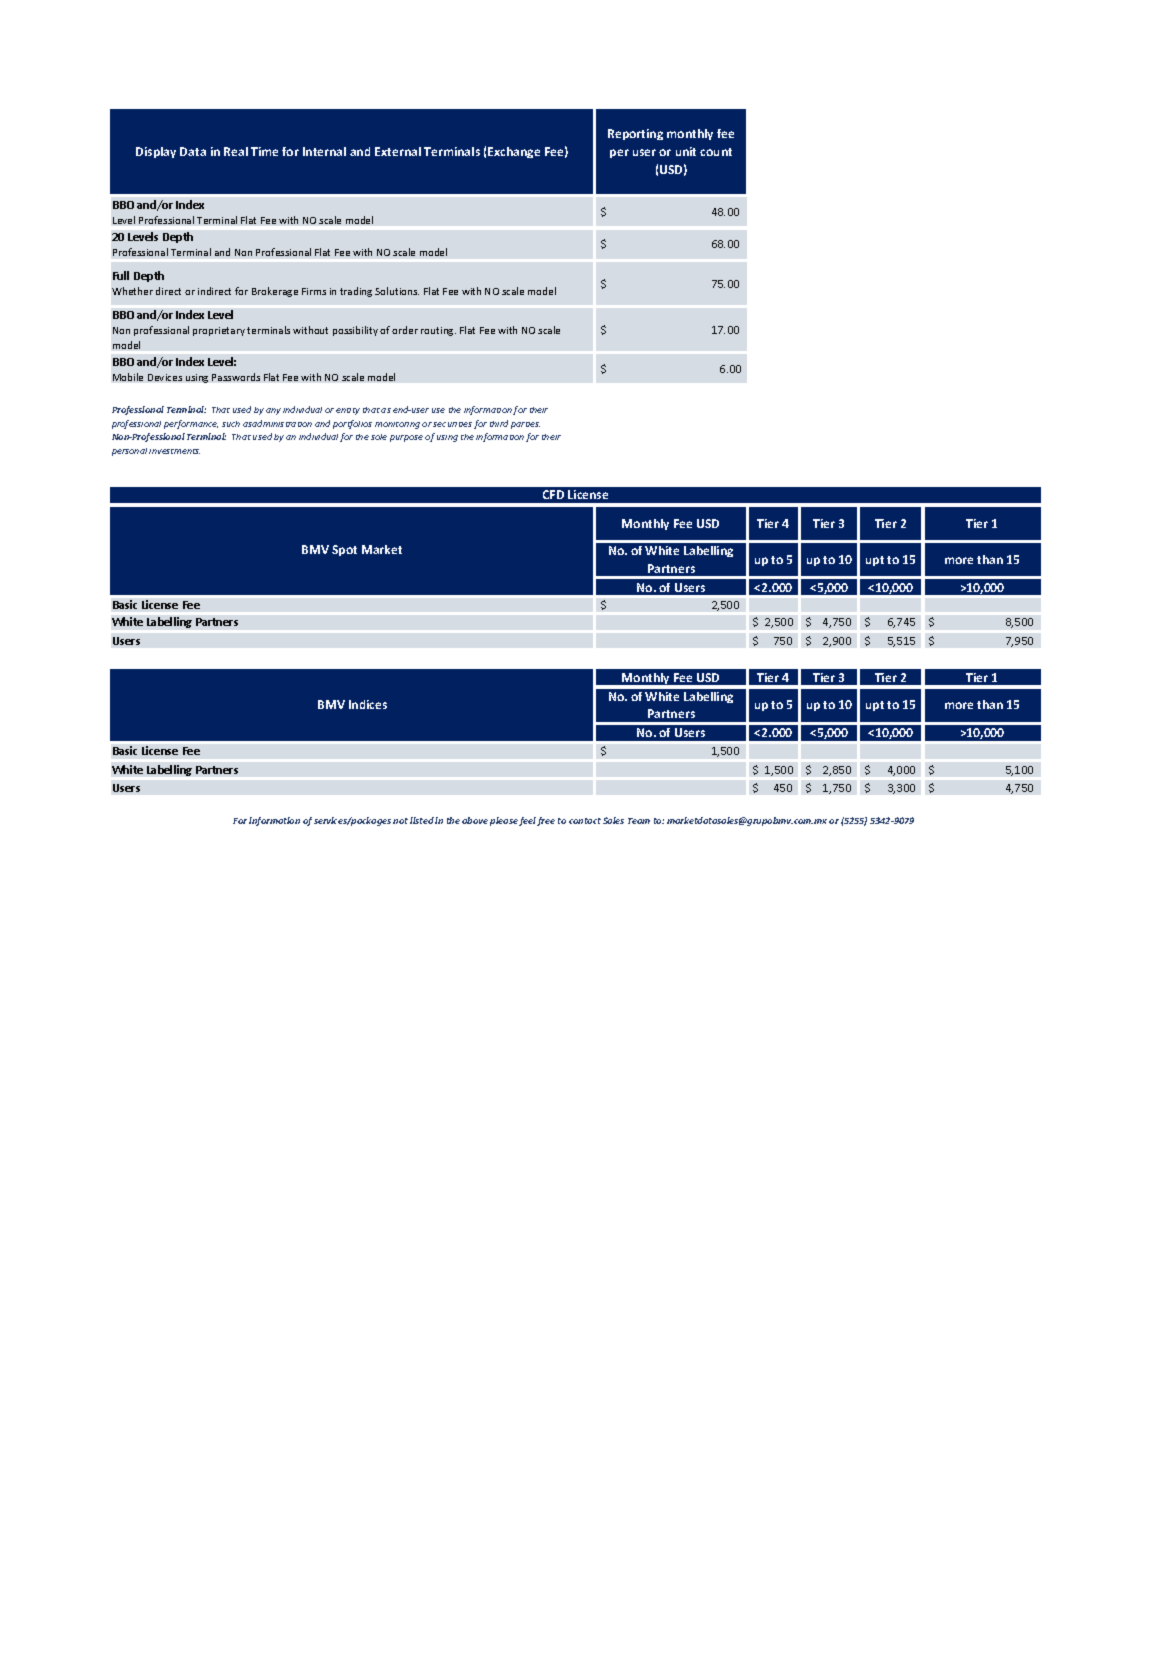 The height and width of the image is (1655, 1170). I want to click on External, so click(398, 151).
